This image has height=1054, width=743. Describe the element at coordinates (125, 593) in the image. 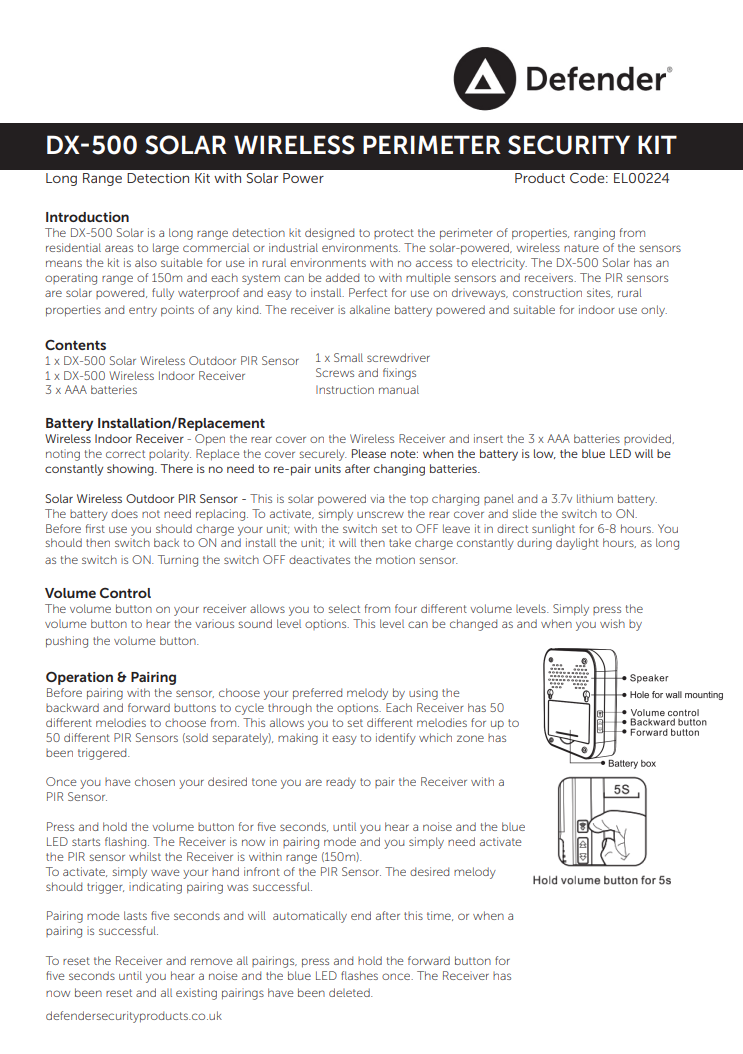

I see `Control` at that location.
